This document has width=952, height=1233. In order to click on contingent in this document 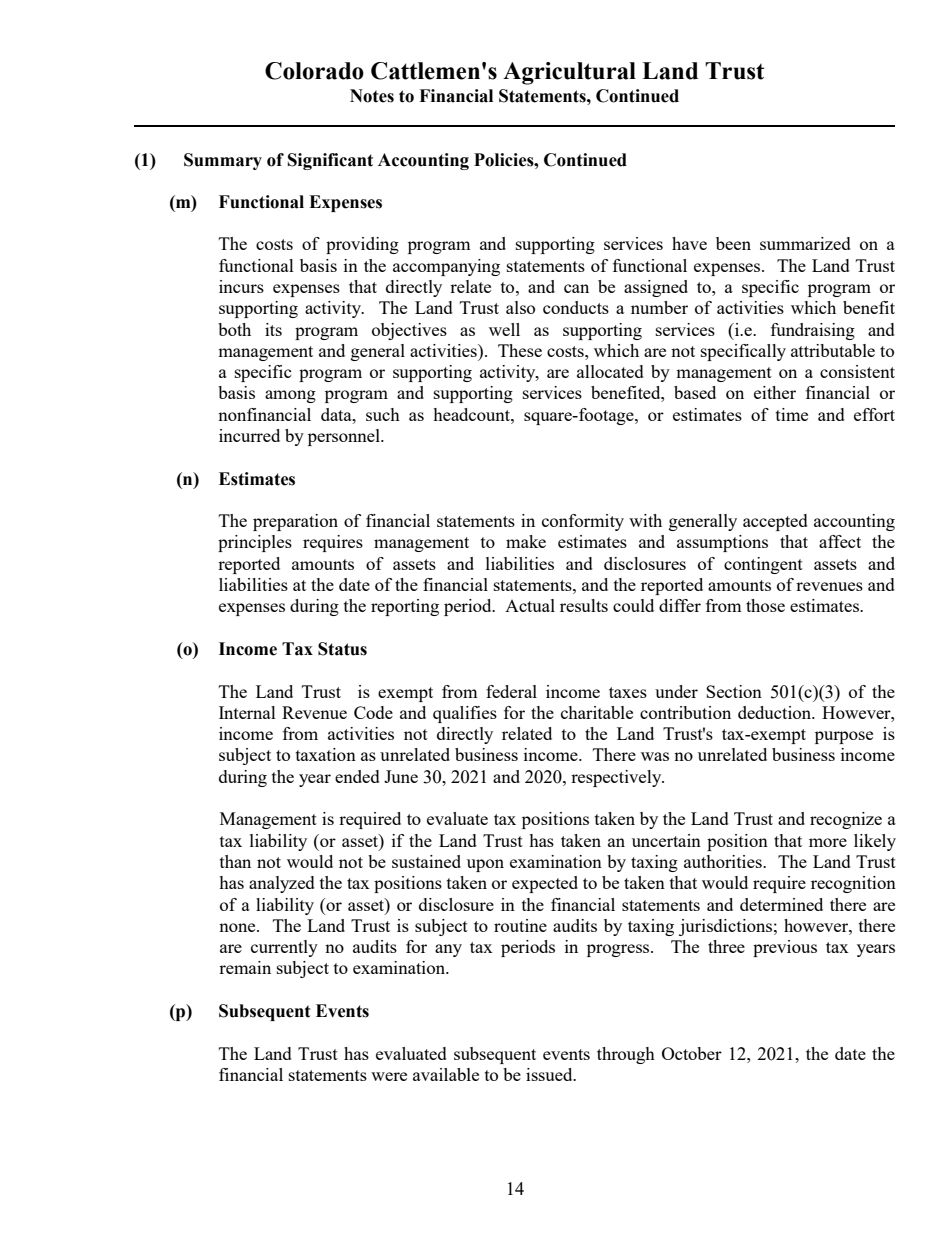, I will do `click(763, 565)`.
